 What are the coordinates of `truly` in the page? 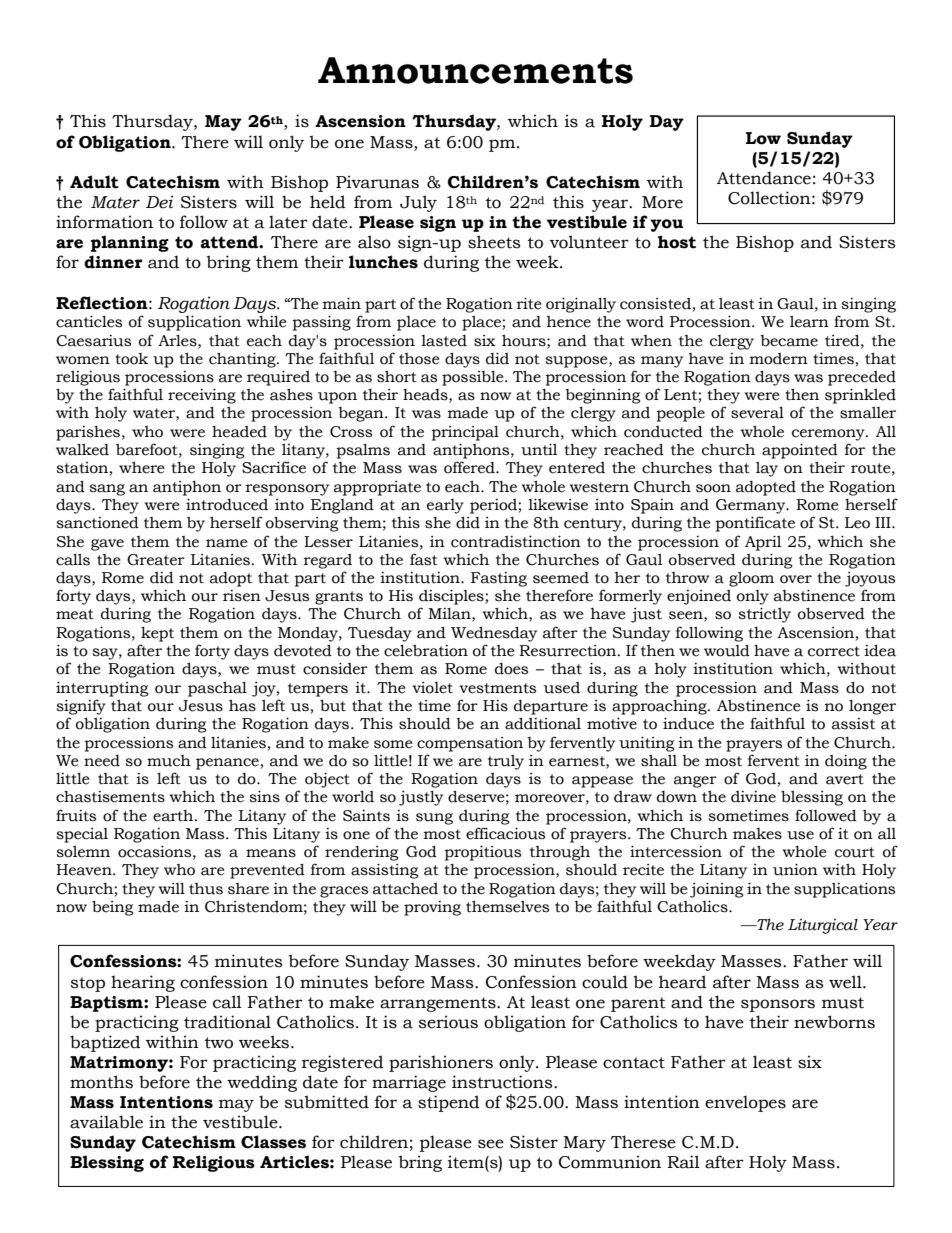 It's located at (506, 762).
